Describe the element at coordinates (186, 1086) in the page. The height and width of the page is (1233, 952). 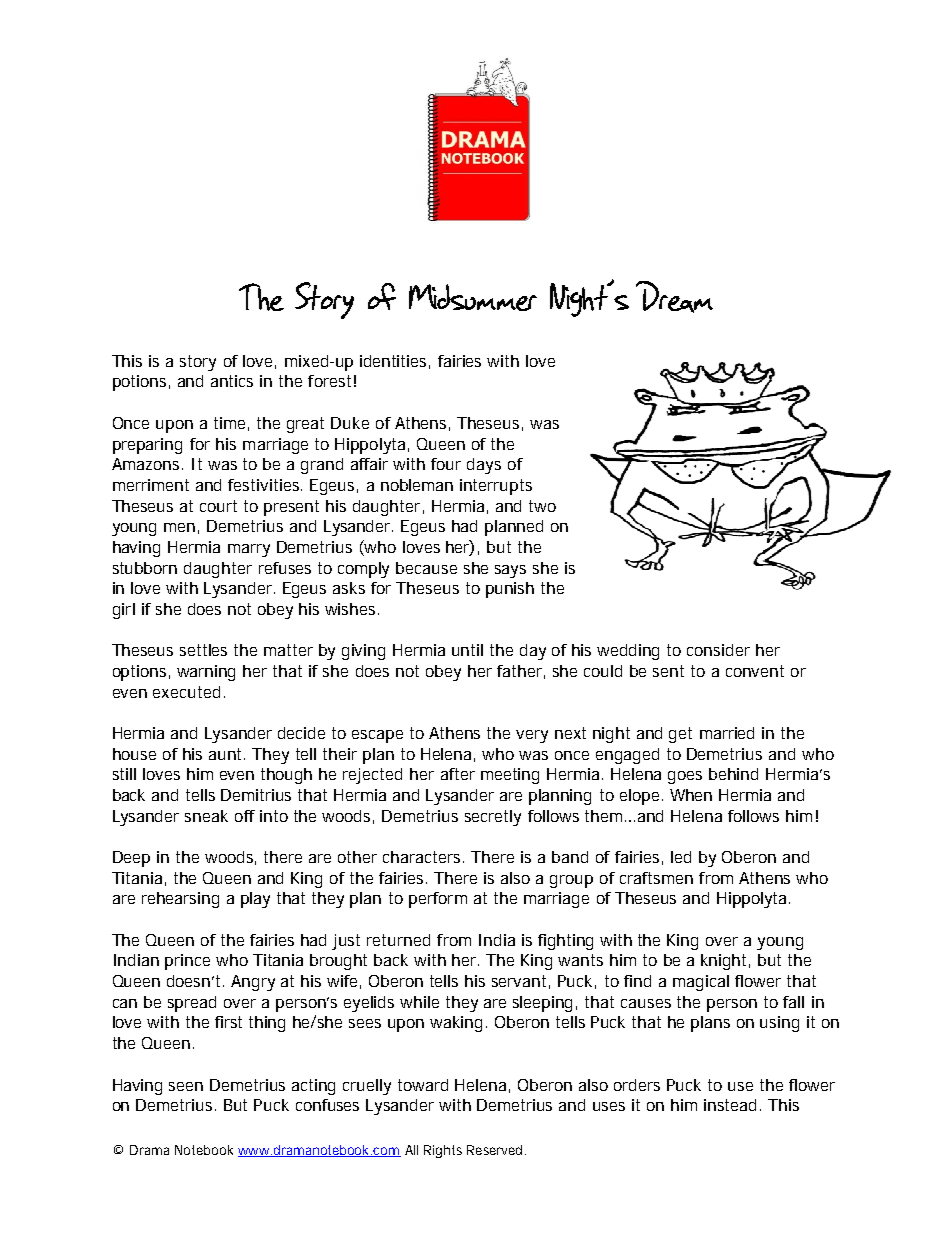
I see `seen` at that location.
